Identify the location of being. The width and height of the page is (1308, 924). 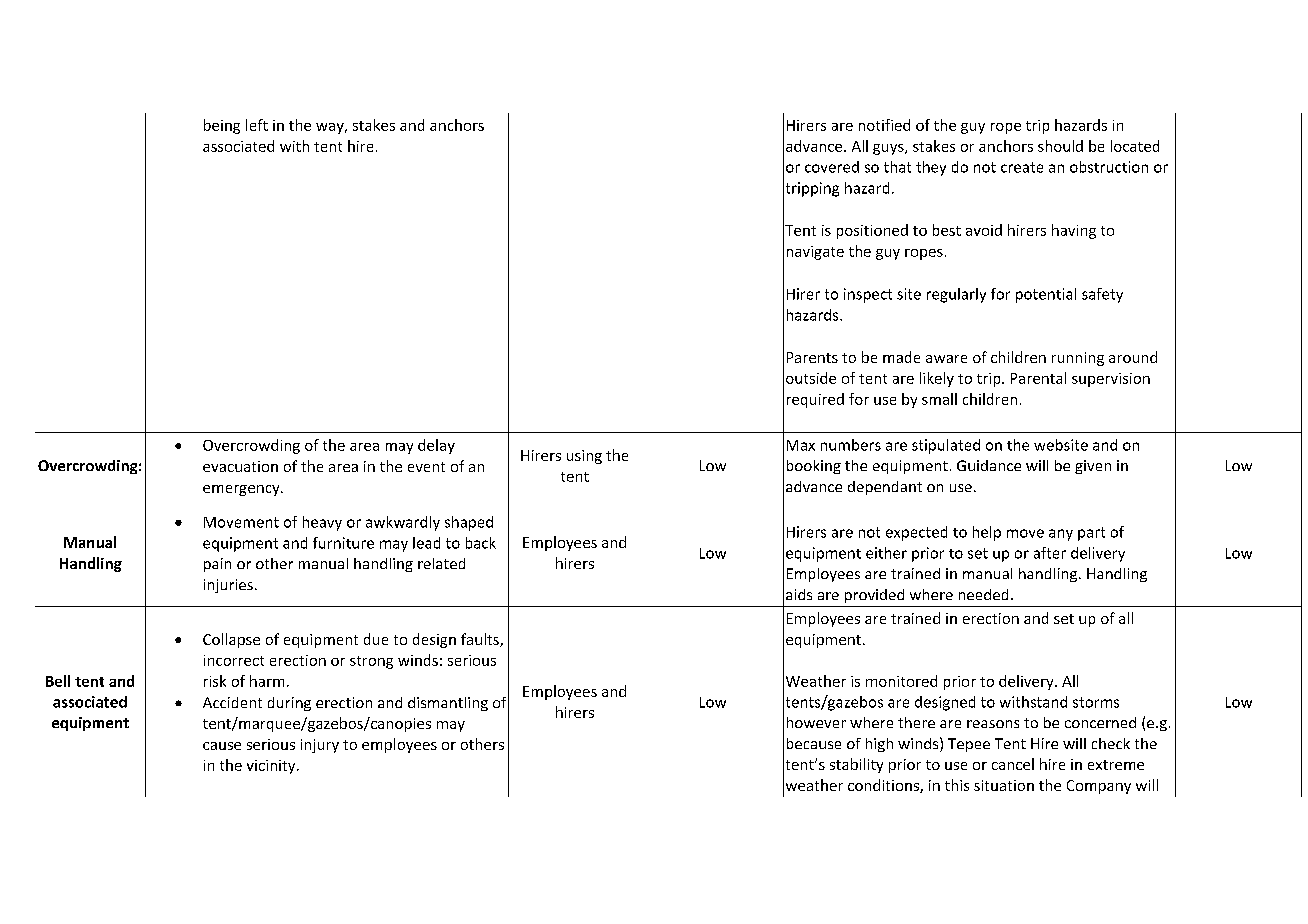
(222, 126).
